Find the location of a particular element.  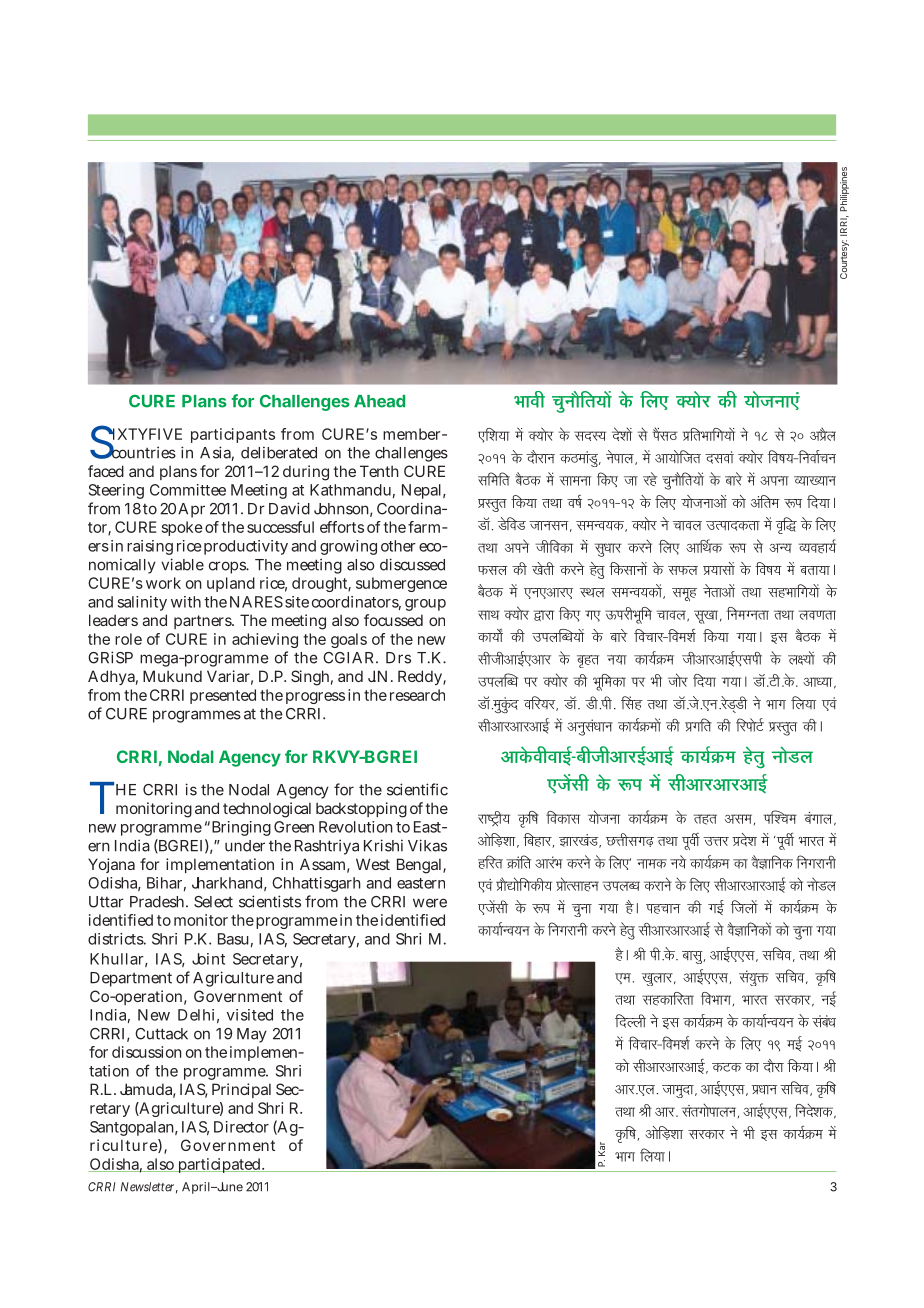

Ahead is located at coordinates (379, 401).
